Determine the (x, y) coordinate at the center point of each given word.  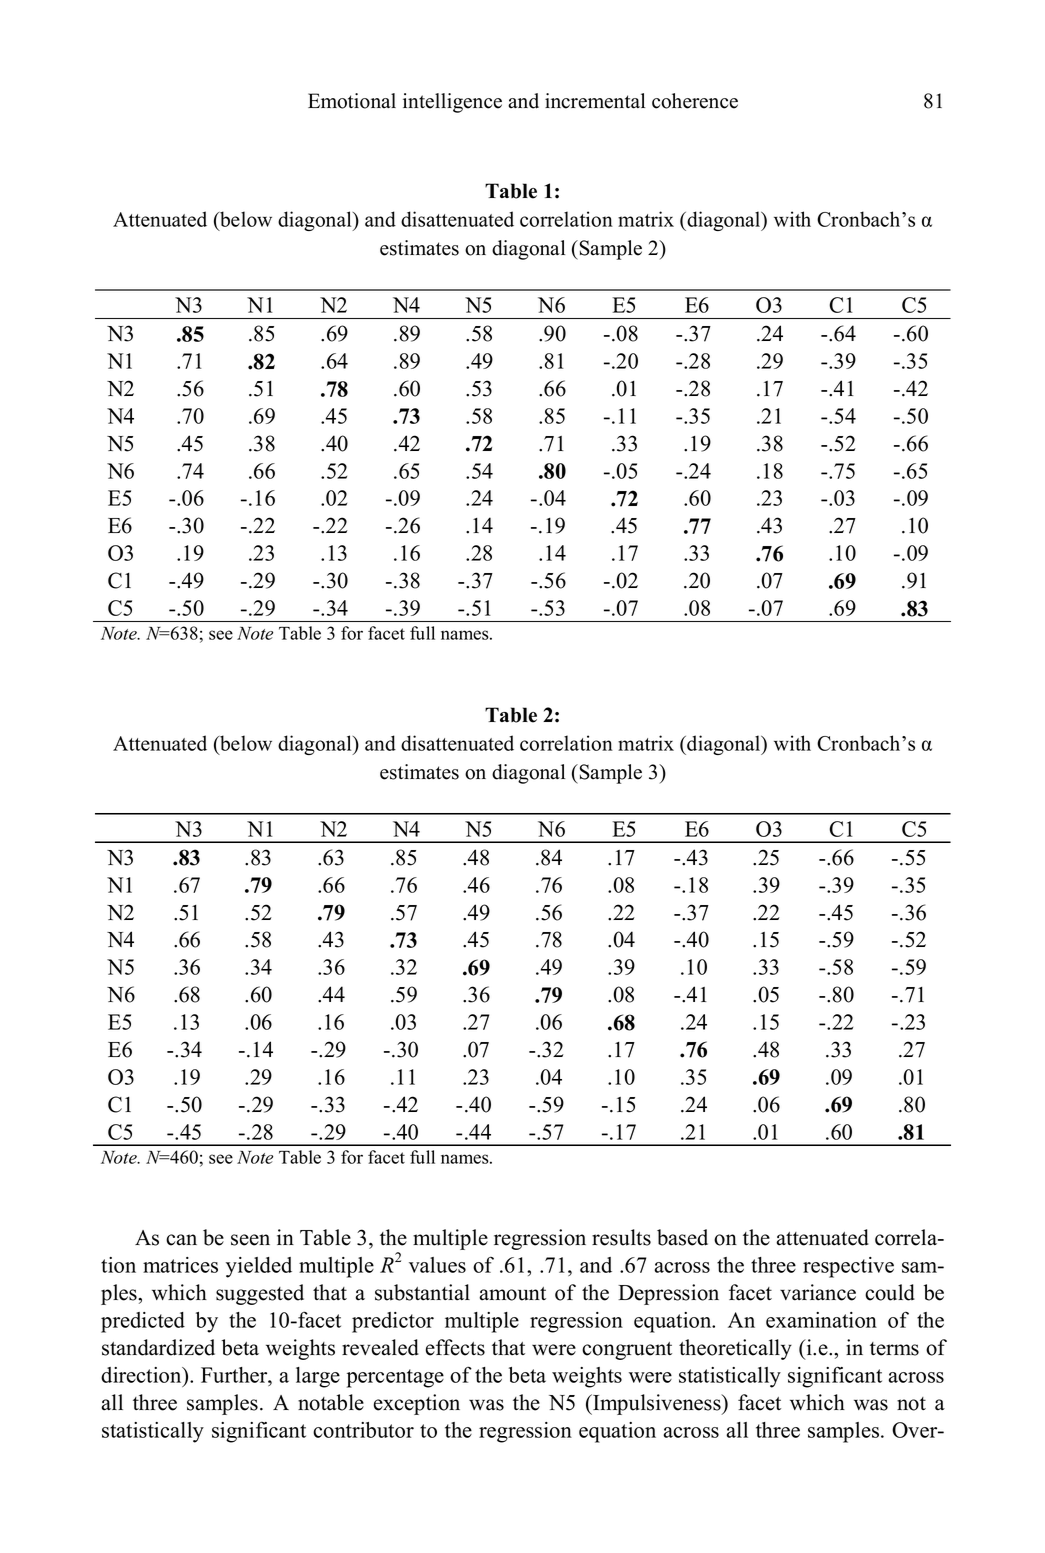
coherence (695, 101)
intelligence (452, 103)
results (621, 1237)
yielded (259, 1267)
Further (235, 1375)
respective (848, 1267)
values (437, 1265)
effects (455, 1347)
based (682, 1237)
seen (250, 1240)
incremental (595, 101)
